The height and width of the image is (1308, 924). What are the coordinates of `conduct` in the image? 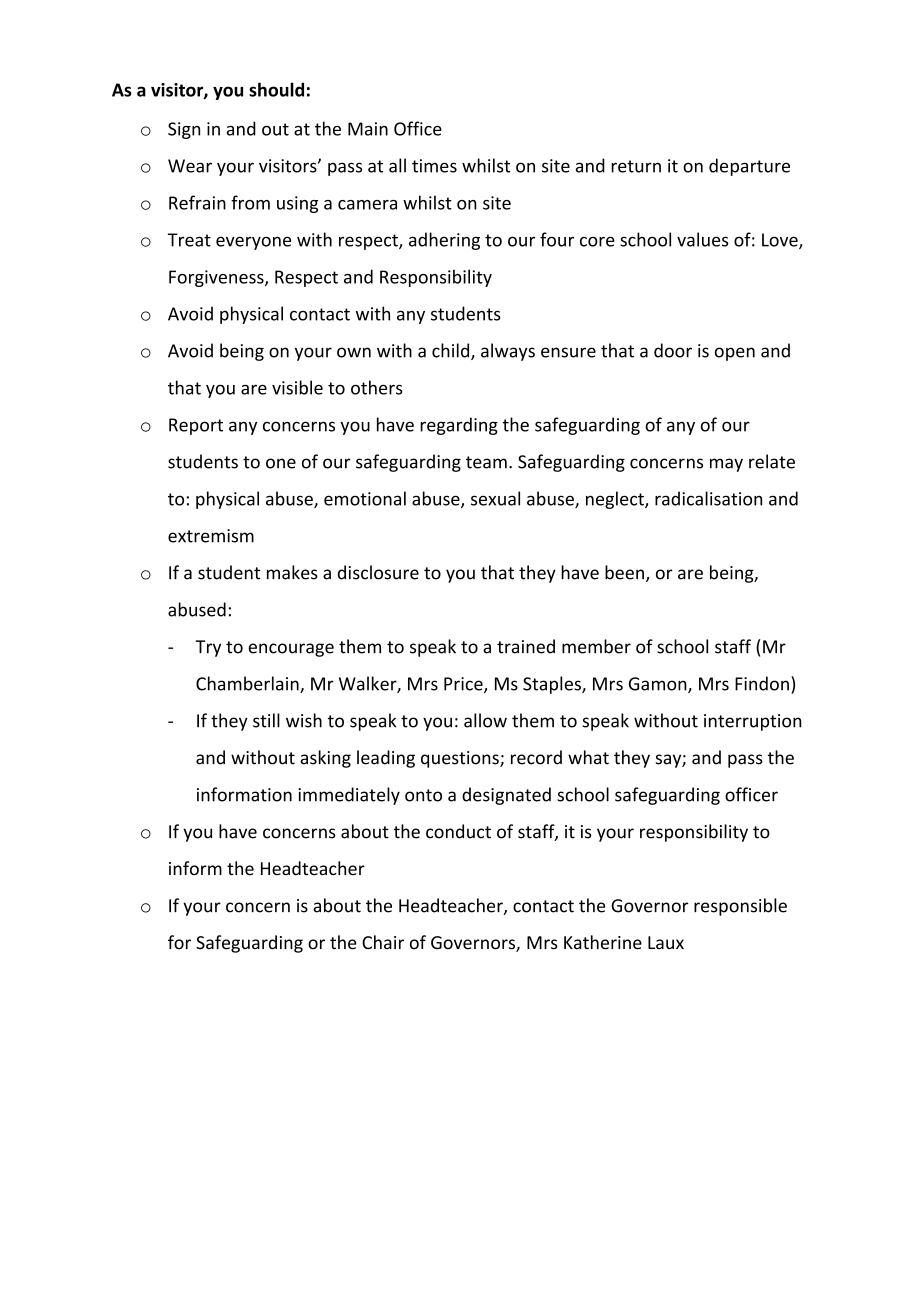 It's located at (458, 831).
